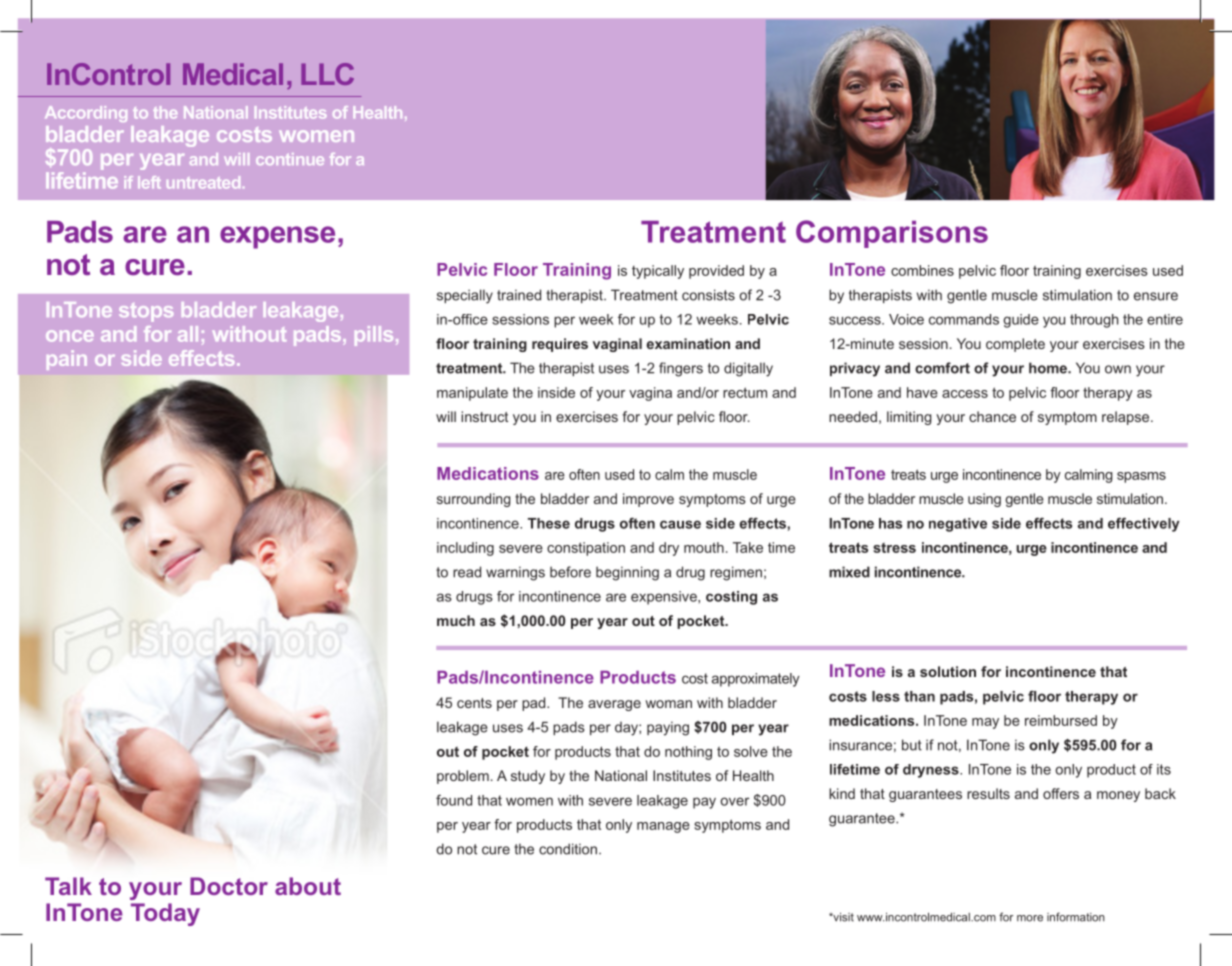 The height and width of the screenshot is (966, 1232). I want to click on According, so click(86, 114).
